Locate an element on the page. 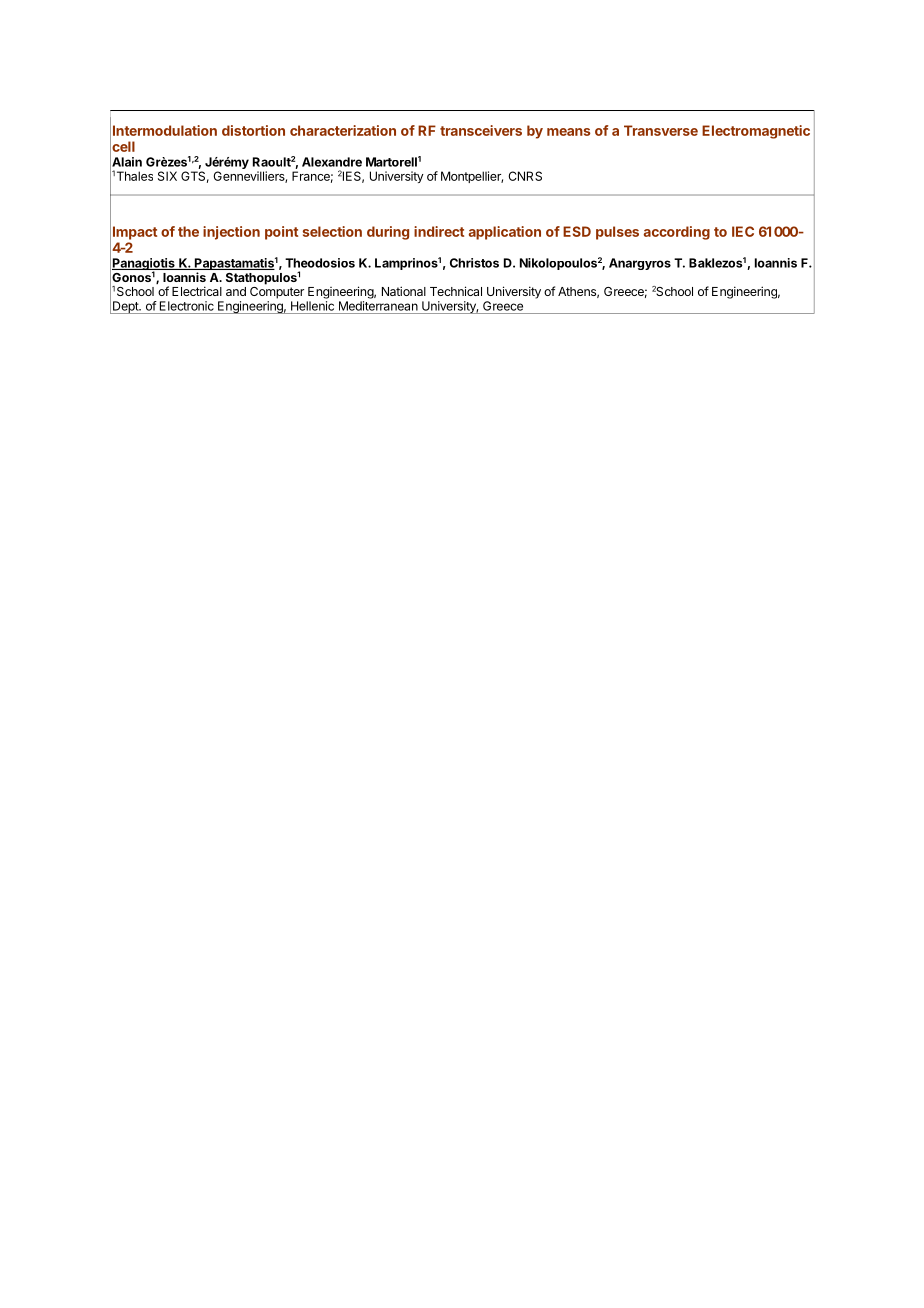  injection is located at coordinates (231, 233).
